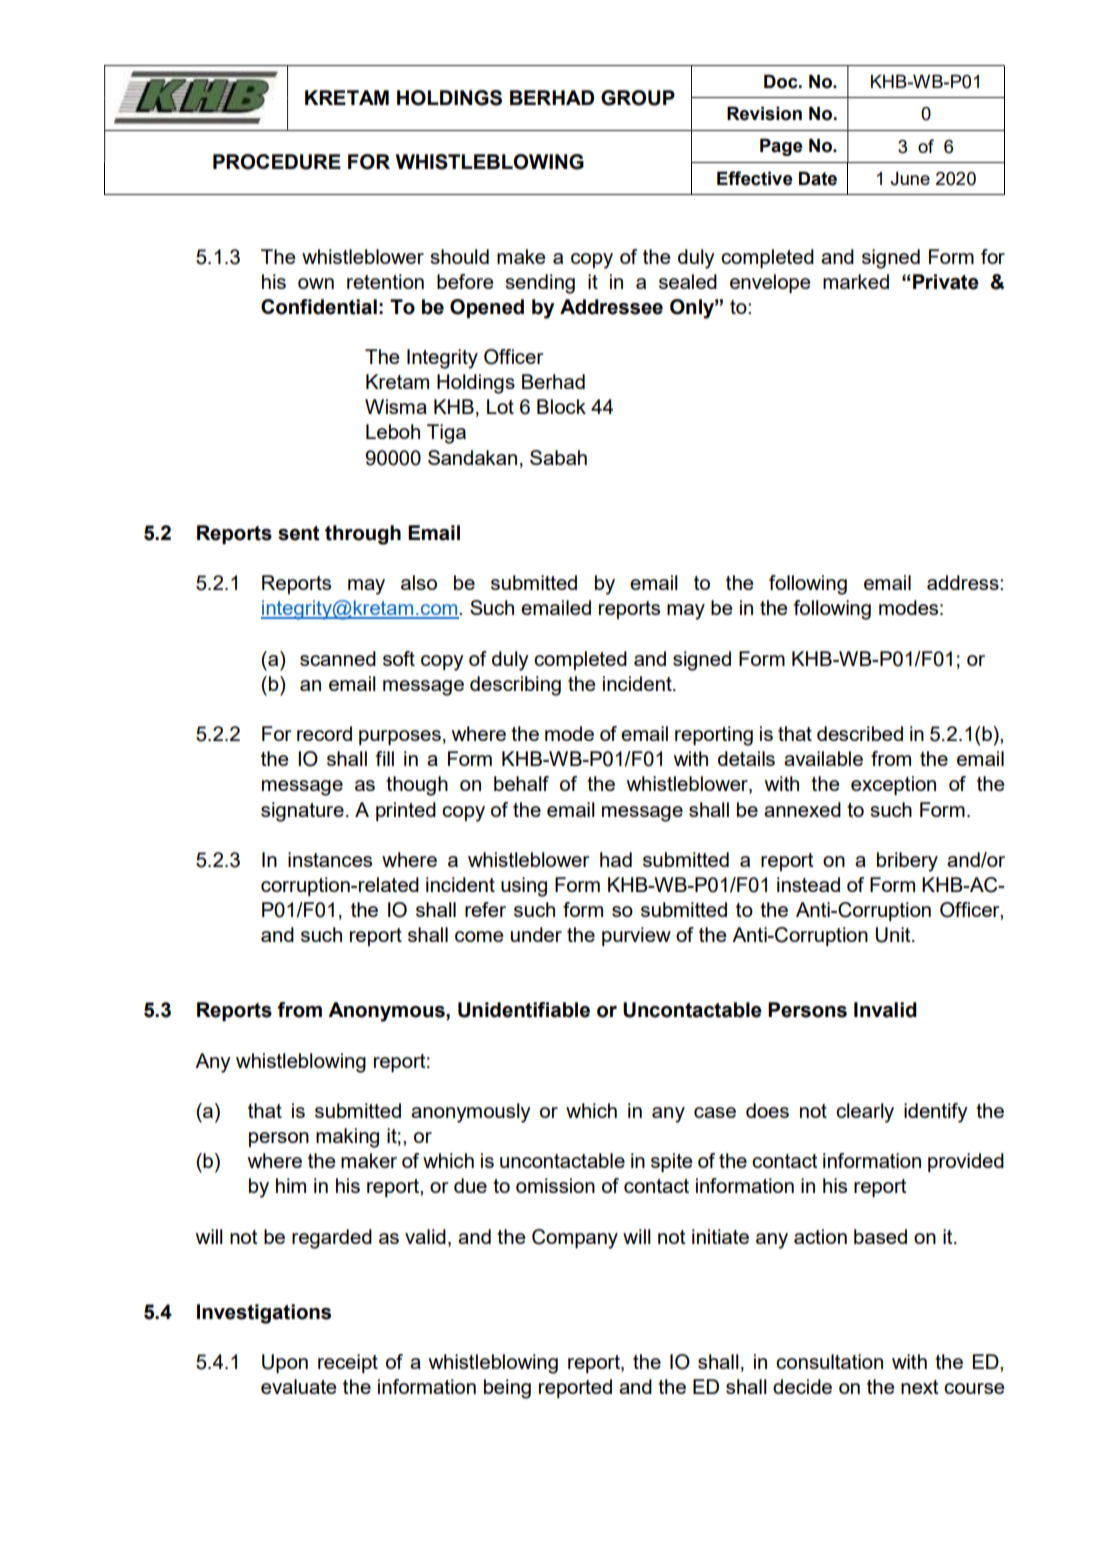 Image resolution: width=1096 pixels, height=1550 pixels. Describe the element at coordinates (920, 1387) in the screenshot. I see `next` at that location.
